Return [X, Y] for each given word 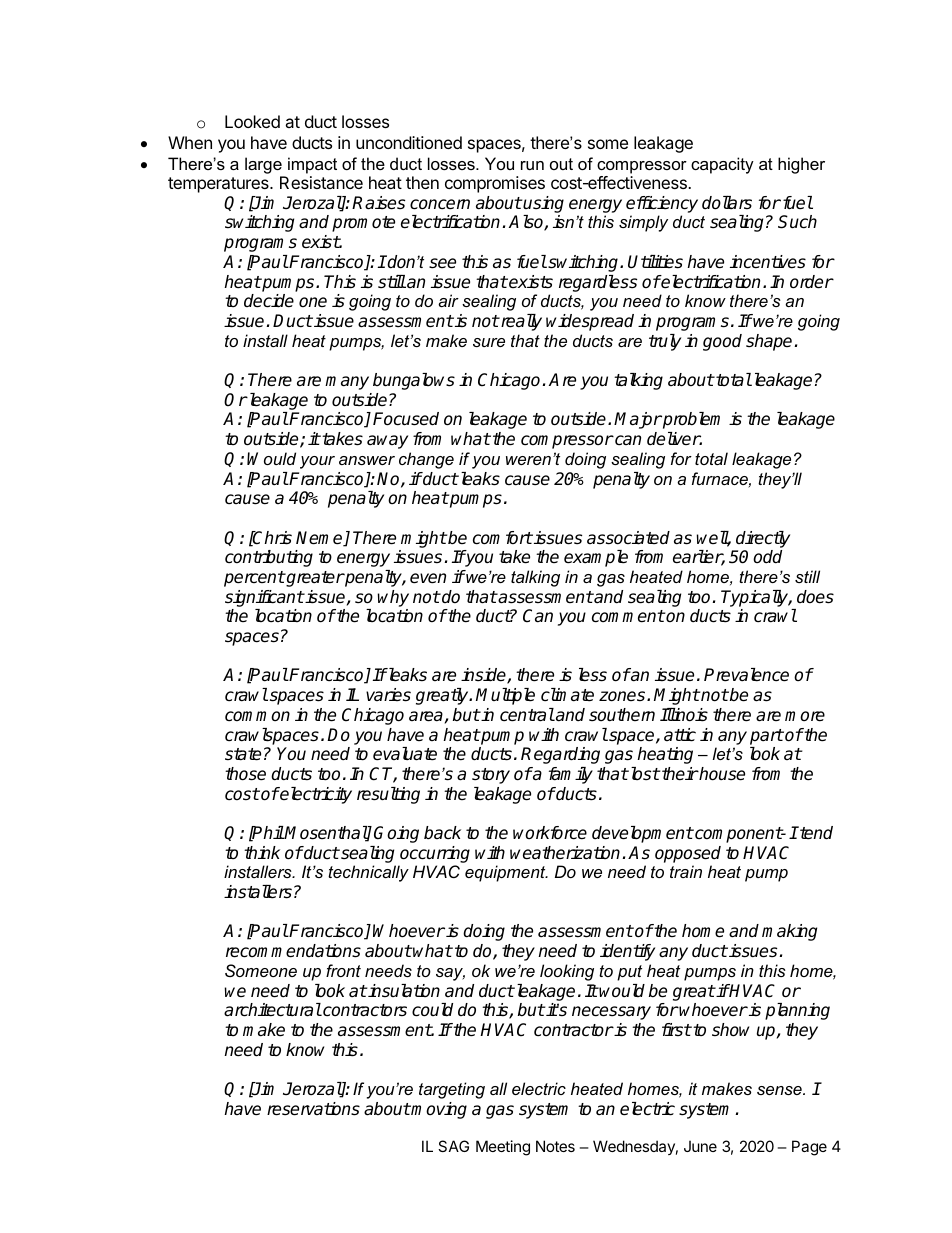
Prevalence [746, 675]
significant [264, 598]
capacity [722, 165]
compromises [495, 184]
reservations [313, 1109]
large [263, 165]
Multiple [505, 696]
